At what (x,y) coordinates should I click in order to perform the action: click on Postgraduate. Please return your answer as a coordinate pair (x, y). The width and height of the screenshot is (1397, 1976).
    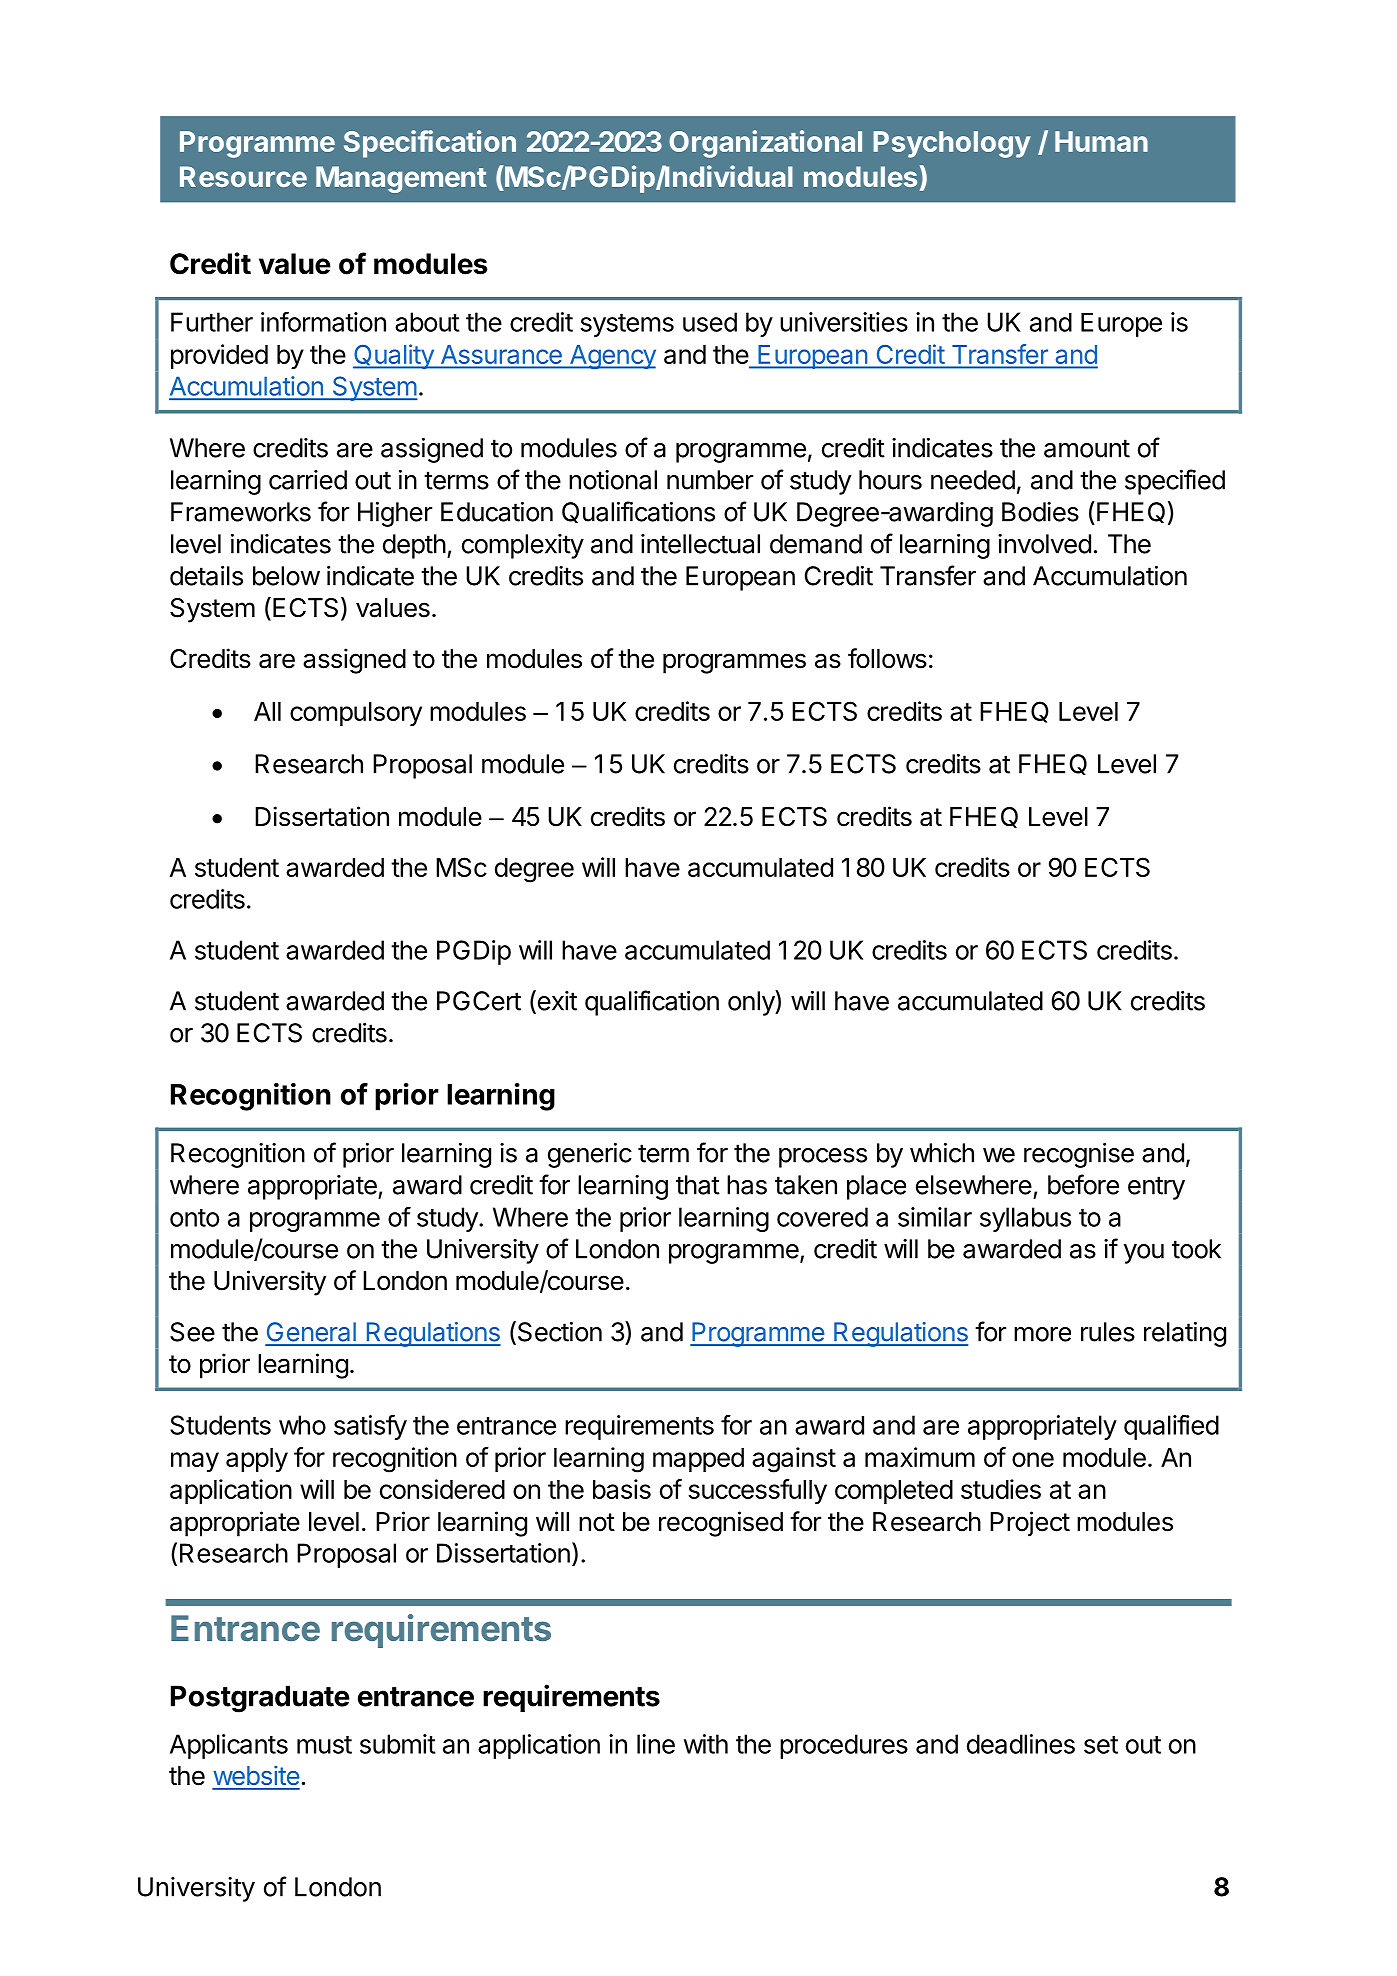
    Looking at the image, I should click on (260, 1699).
